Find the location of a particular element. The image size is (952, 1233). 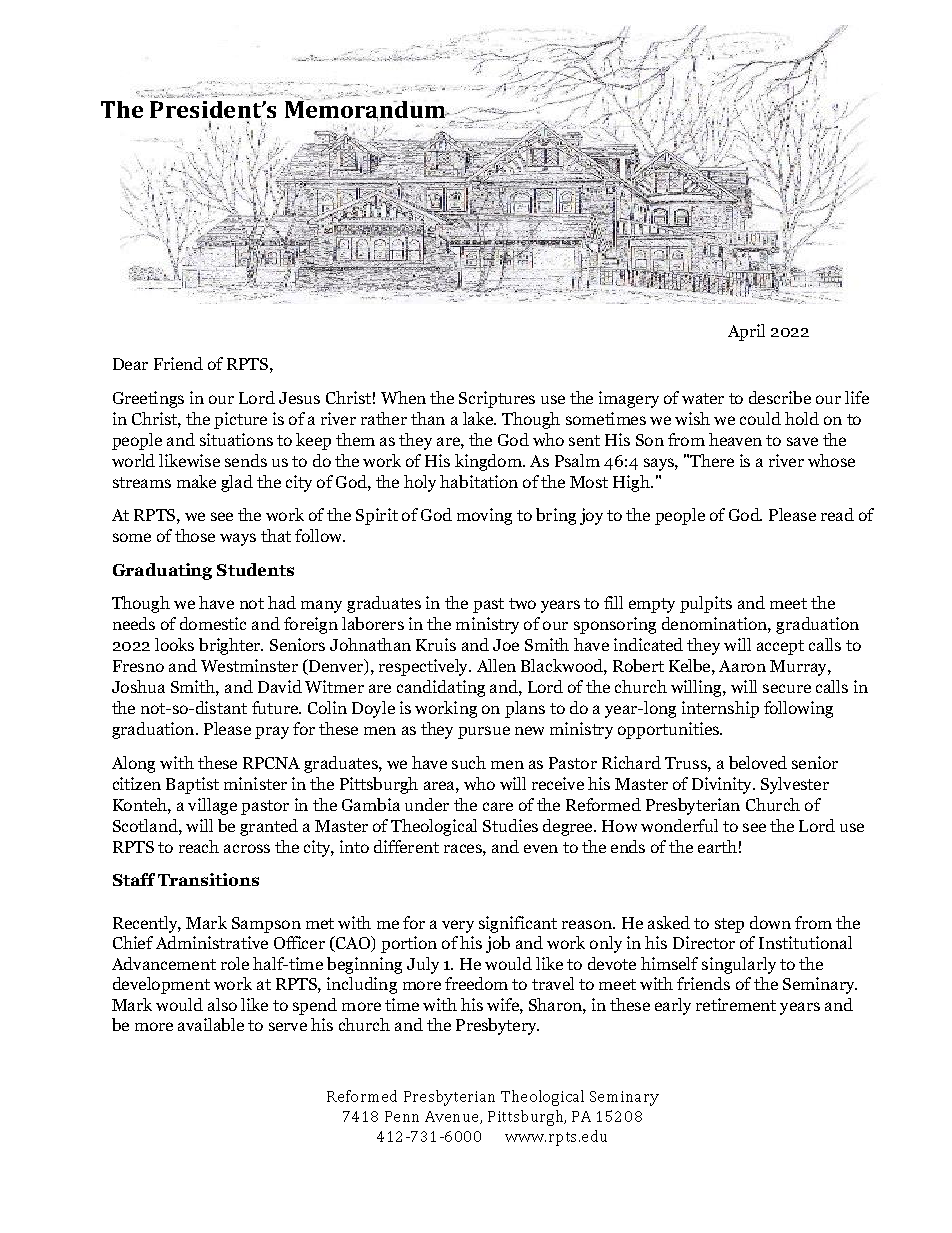

such is located at coordinates (469, 762).
